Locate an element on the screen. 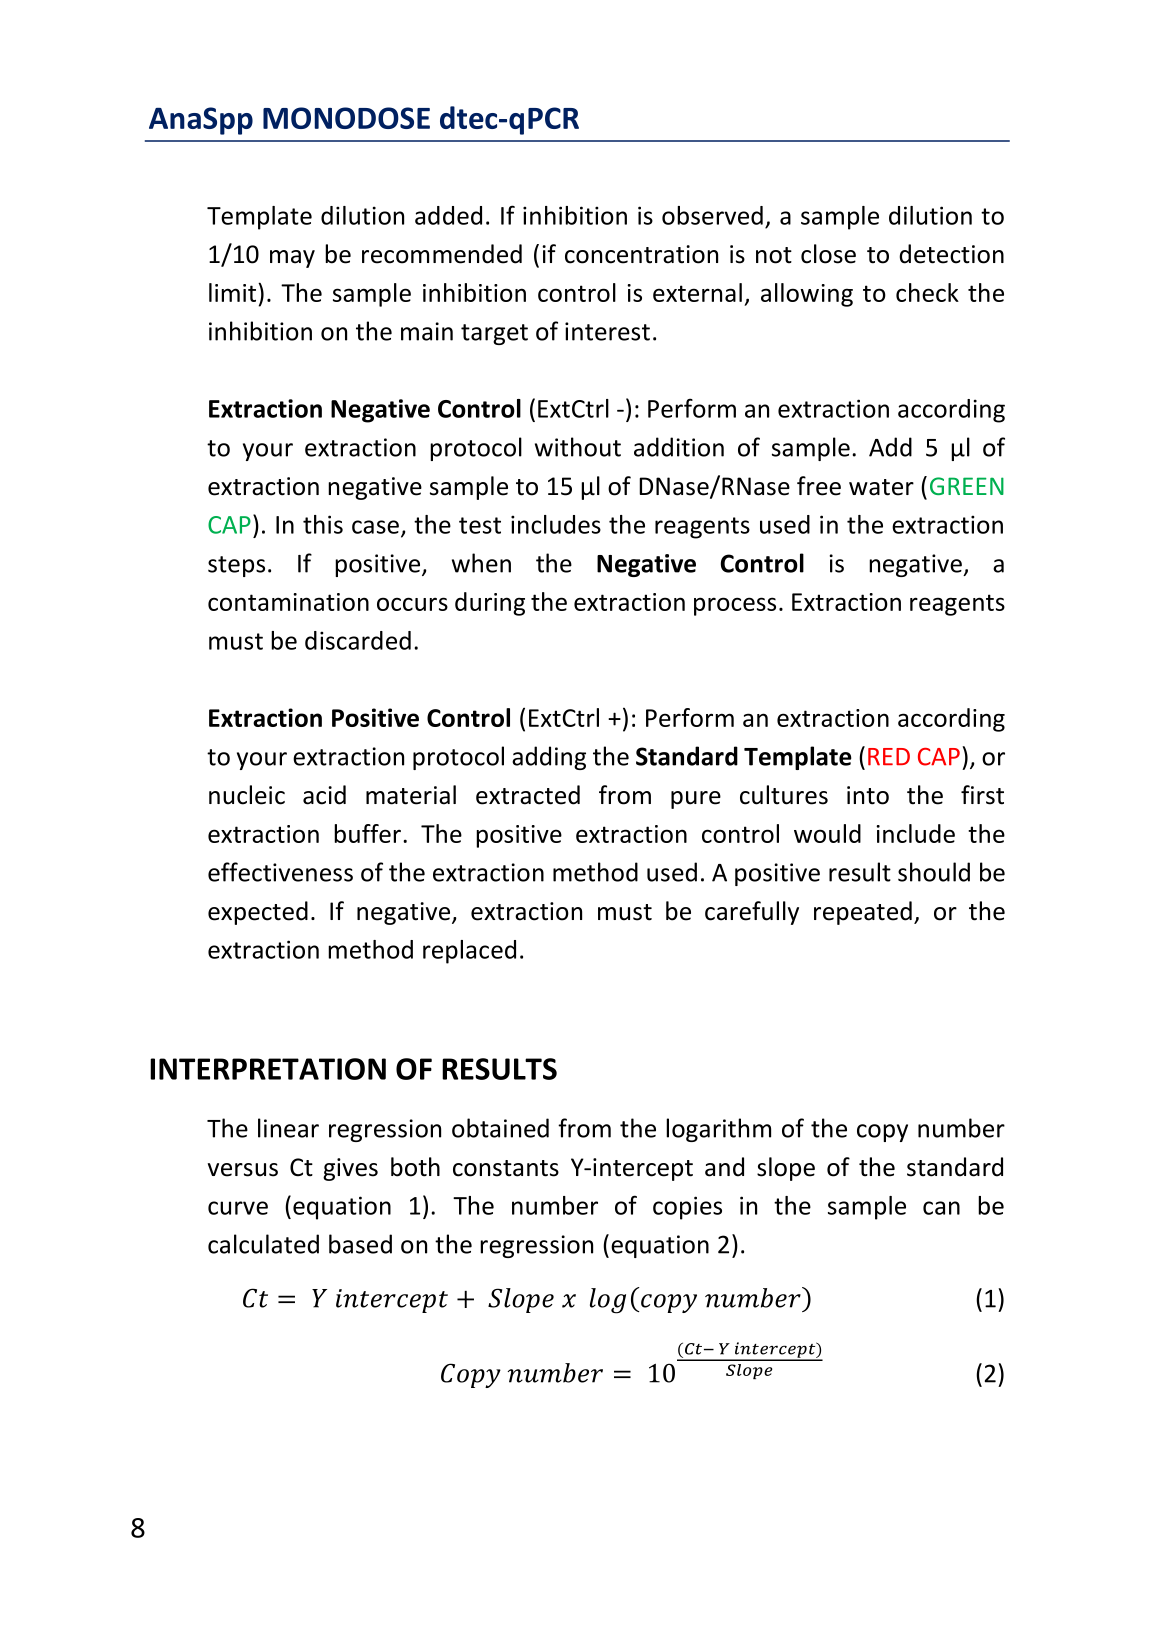 This screenshot has width=1154, height=1638. copies is located at coordinates (687, 1208).
